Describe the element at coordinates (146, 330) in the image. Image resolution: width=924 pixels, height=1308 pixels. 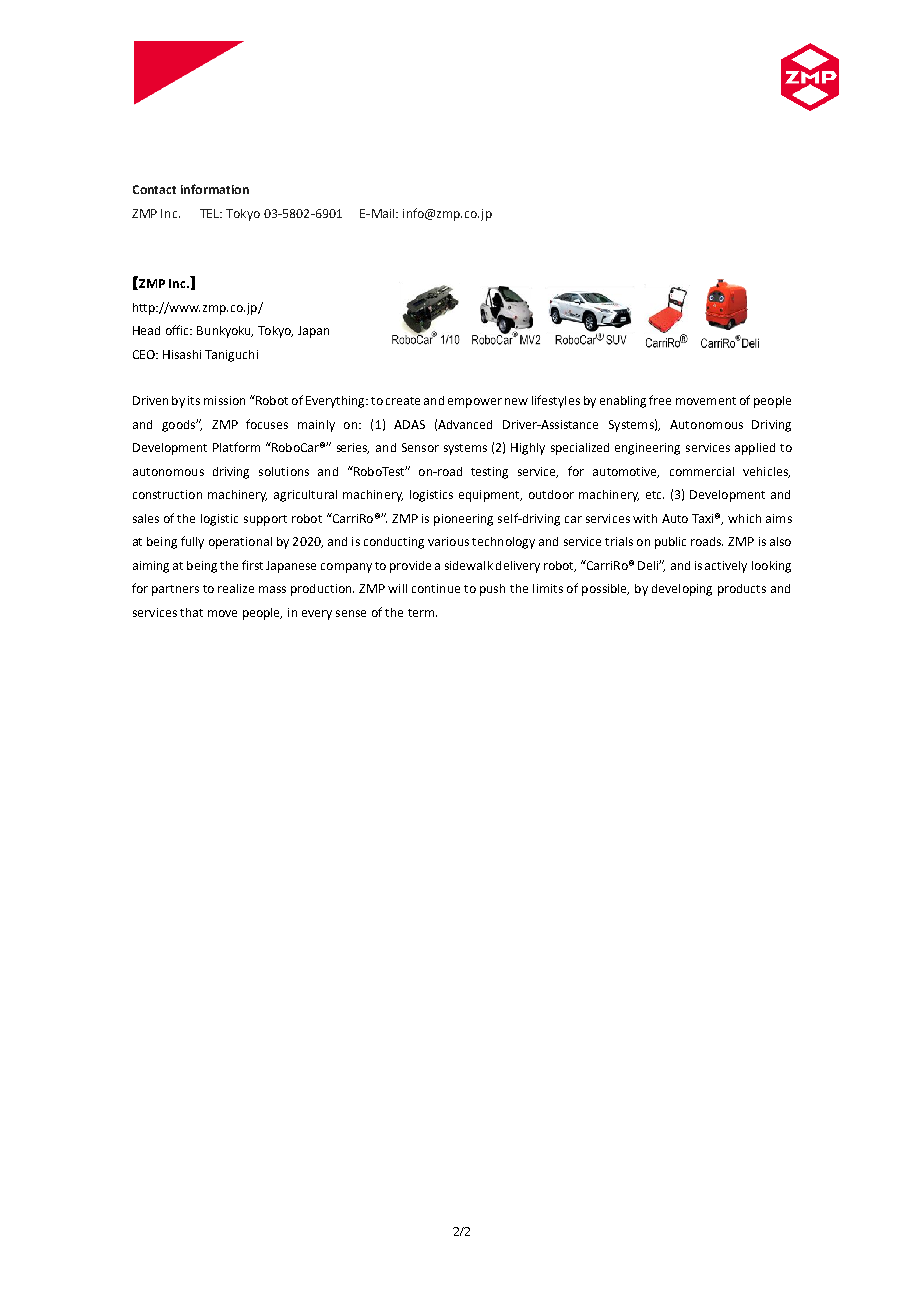
I see `Head` at that location.
